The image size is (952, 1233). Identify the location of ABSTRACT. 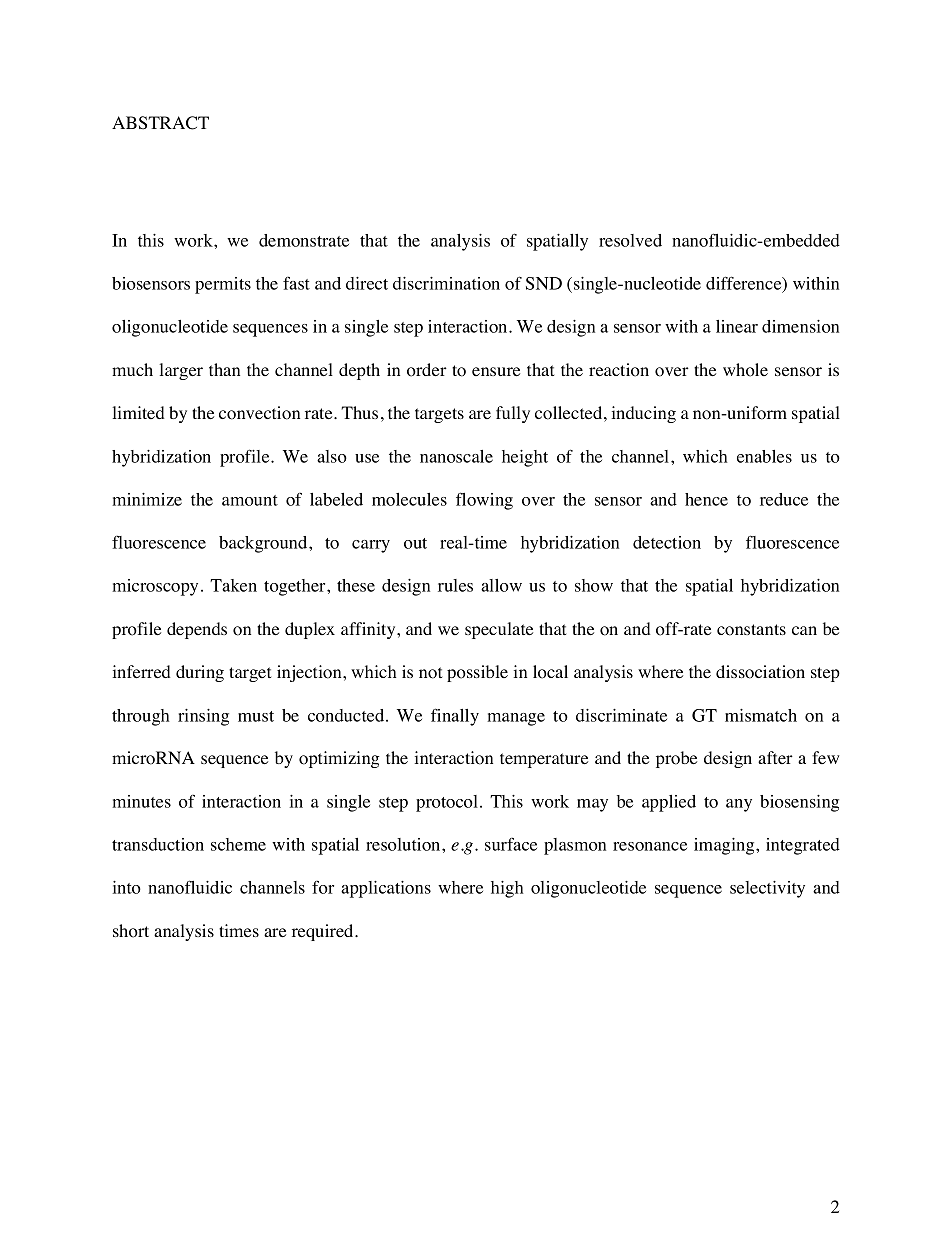
(160, 123).
